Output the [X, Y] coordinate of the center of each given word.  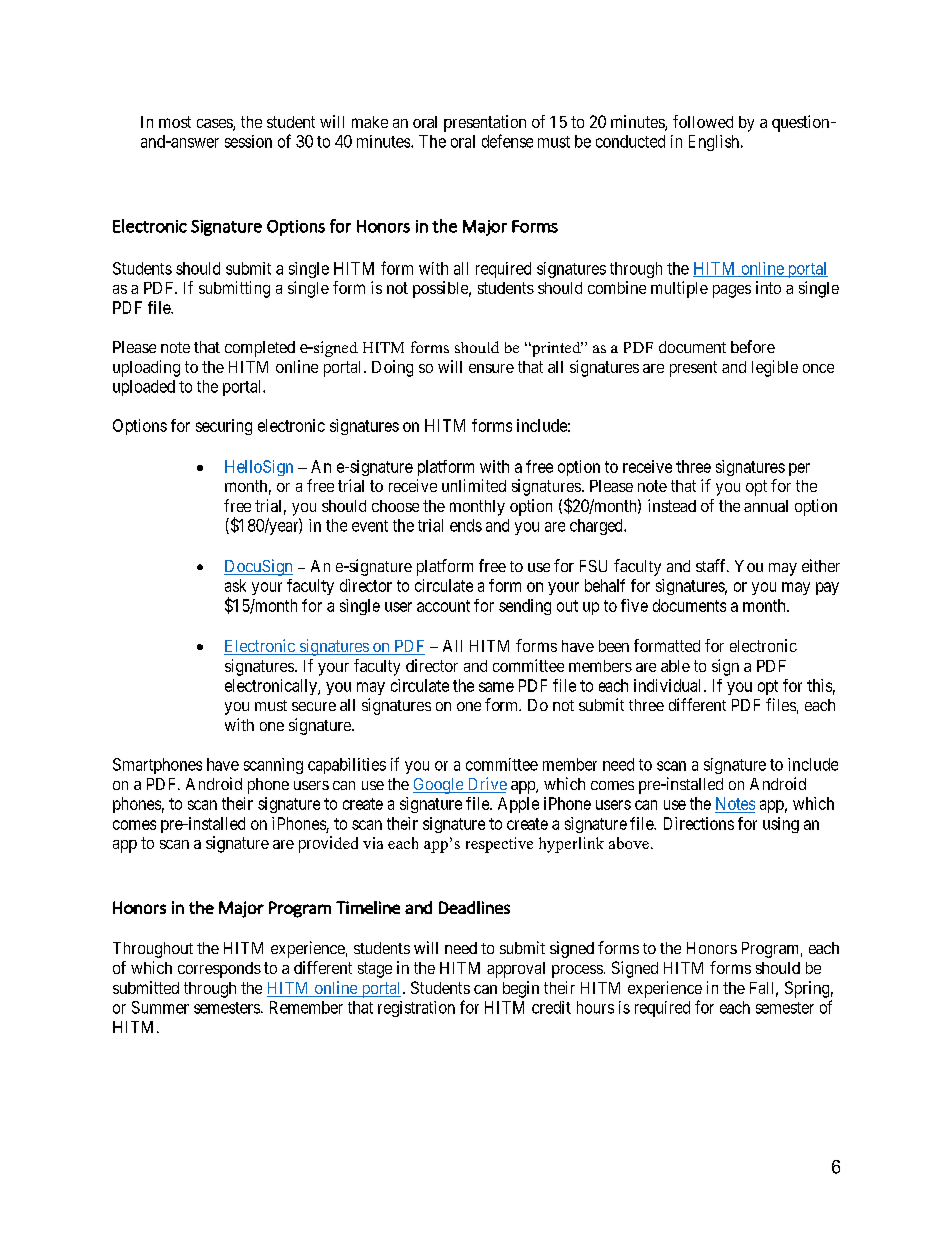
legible [775, 368]
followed [703, 121]
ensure [491, 368]
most [175, 122]
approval [516, 970]
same [496, 687]
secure [314, 706]
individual [667, 685]
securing [224, 427]
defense [507, 141]
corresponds [219, 970]
